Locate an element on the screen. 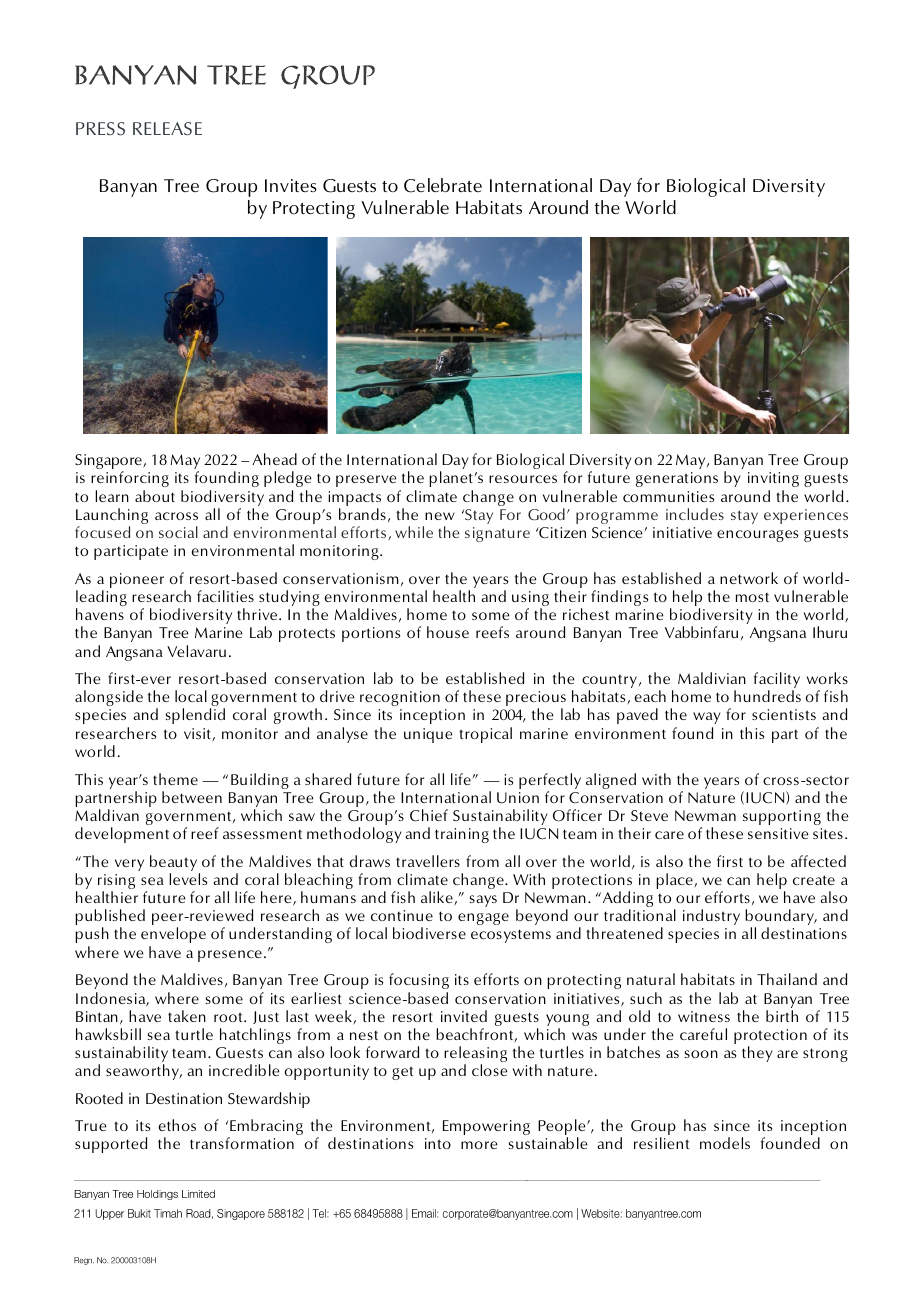  RELEASE is located at coordinates (167, 129).
